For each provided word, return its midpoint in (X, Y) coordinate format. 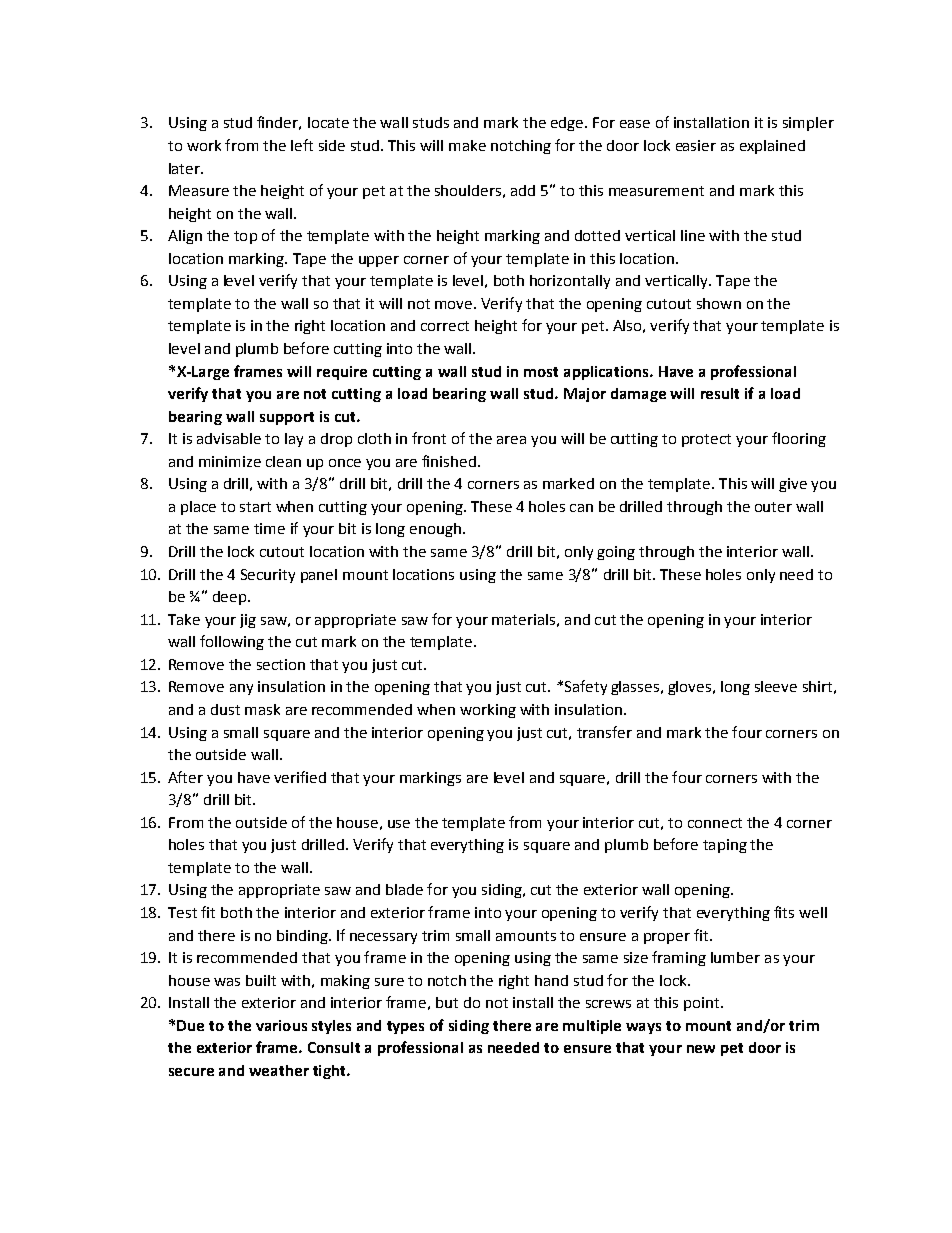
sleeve (776, 686)
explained (772, 147)
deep (231, 598)
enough (435, 530)
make (467, 145)
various (281, 1025)
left (302, 145)
